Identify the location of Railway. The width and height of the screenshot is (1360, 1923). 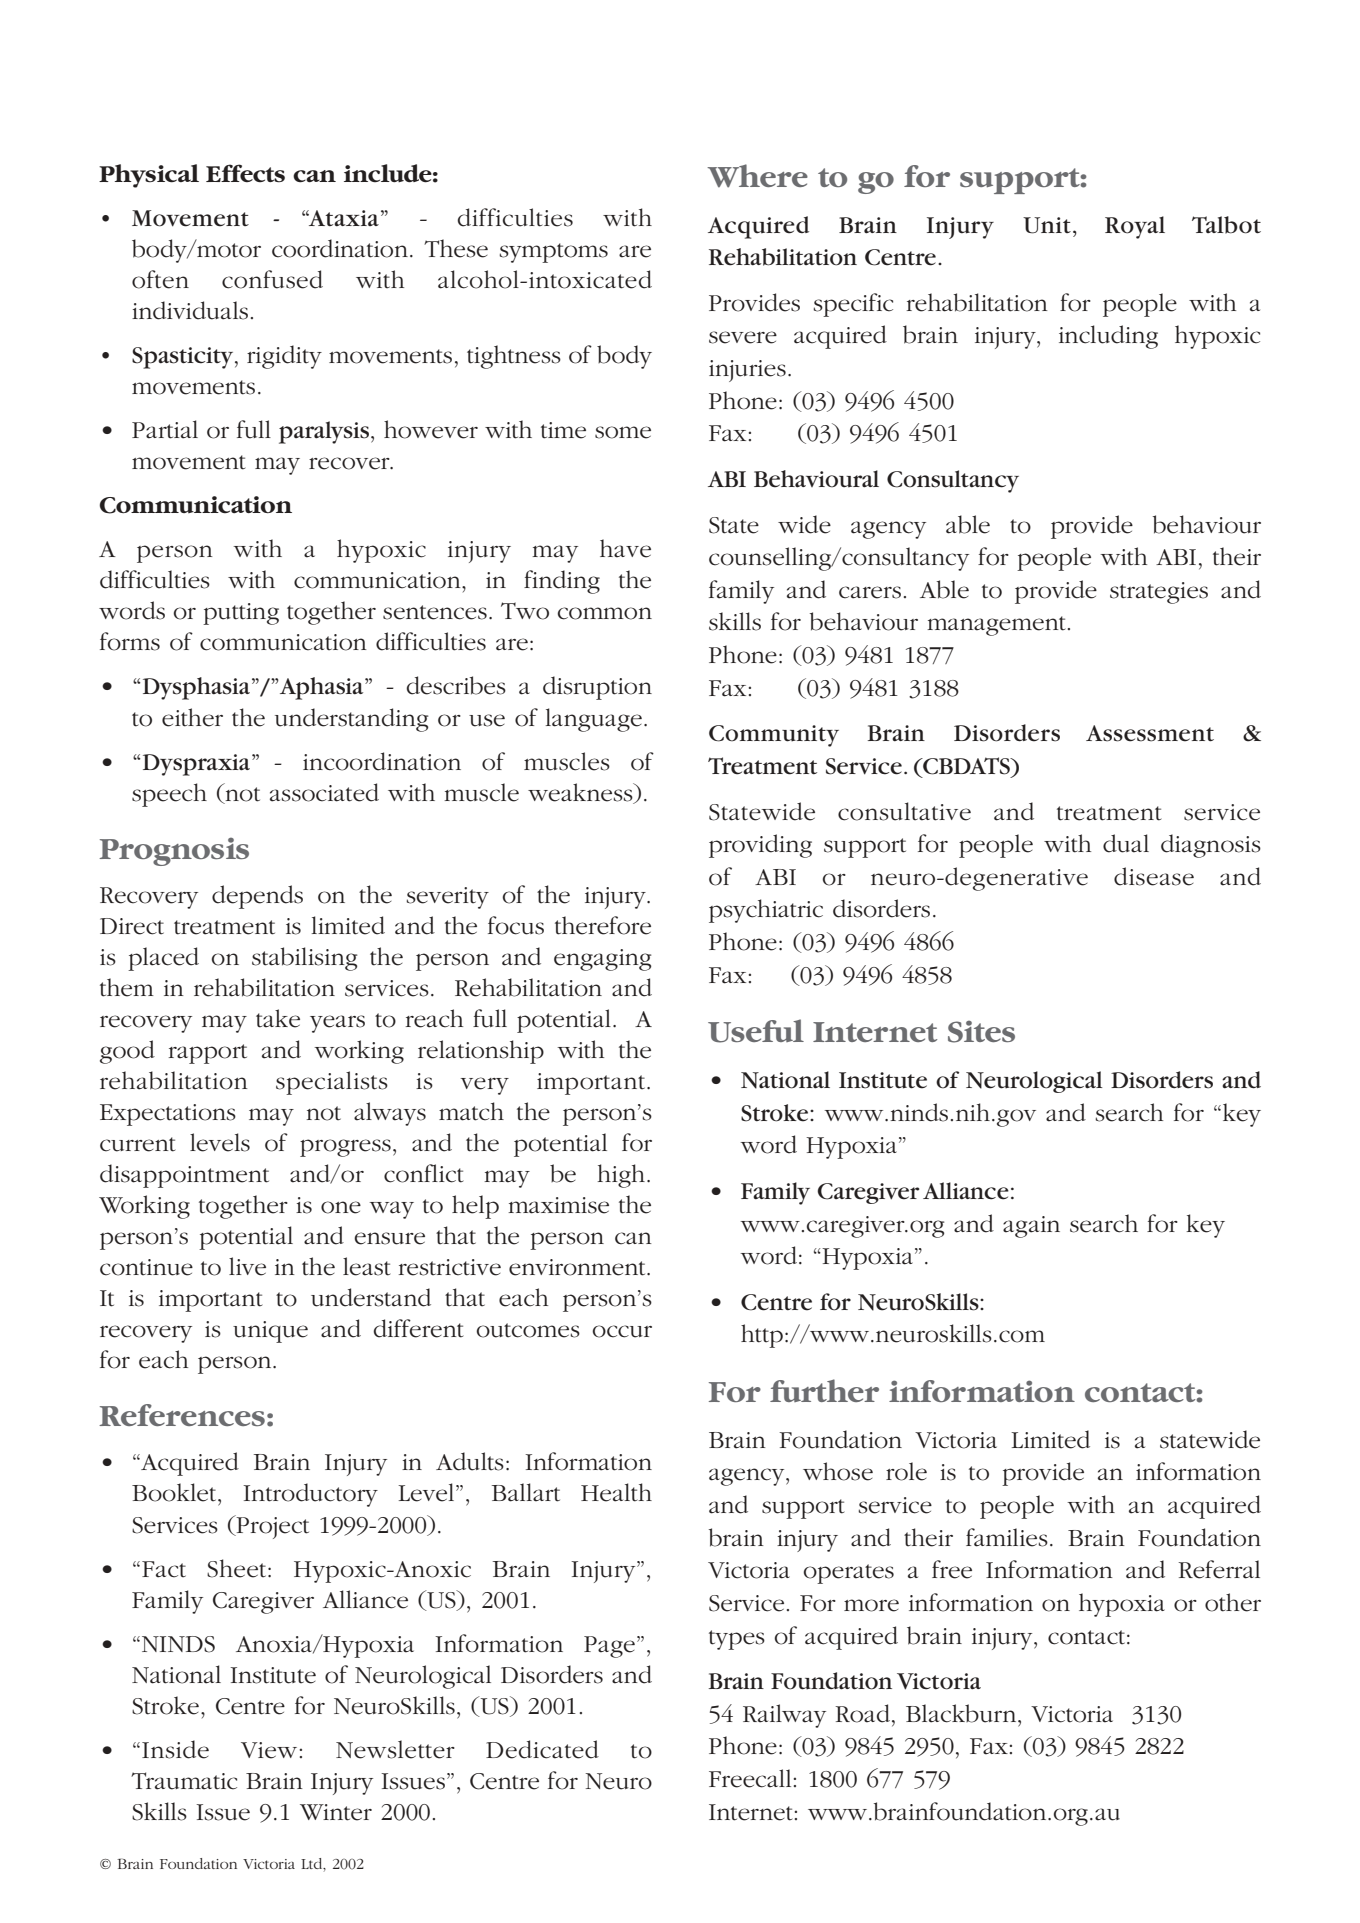
(784, 1716).
